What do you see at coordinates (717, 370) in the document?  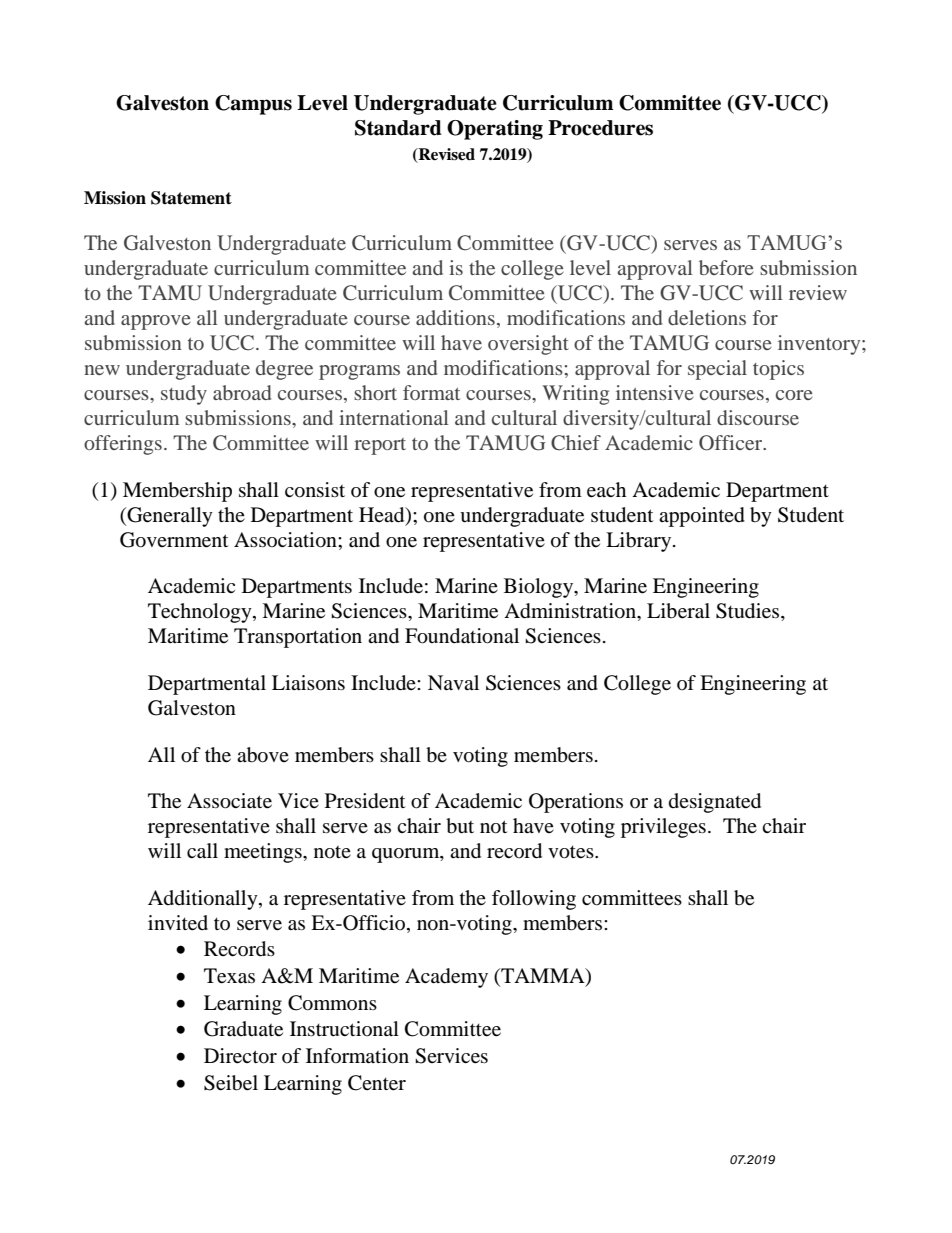 I see `special` at bounding box center [717, 370].
